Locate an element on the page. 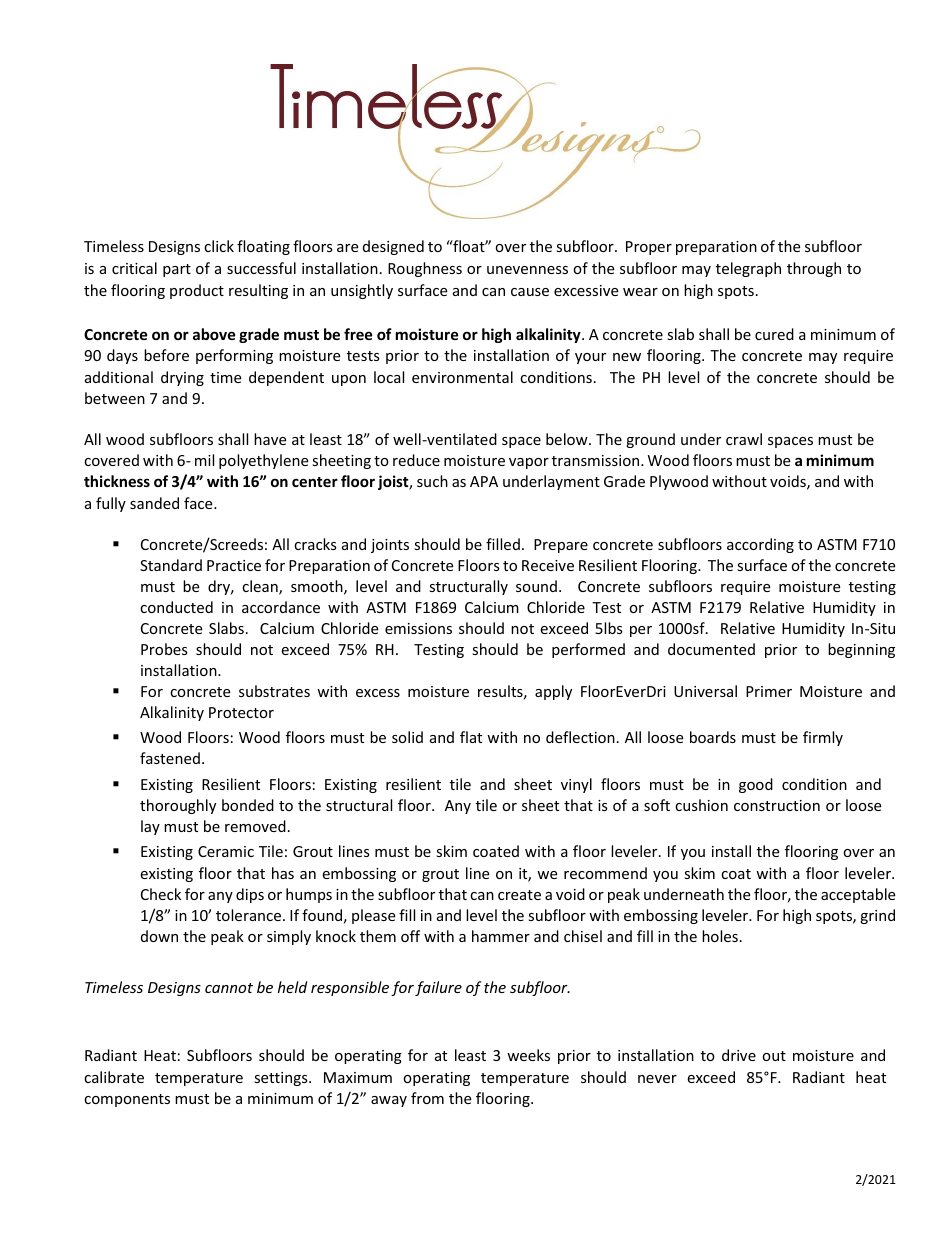 This document has width=952, height=1233. Primer is located at coordinates (769, 691).
